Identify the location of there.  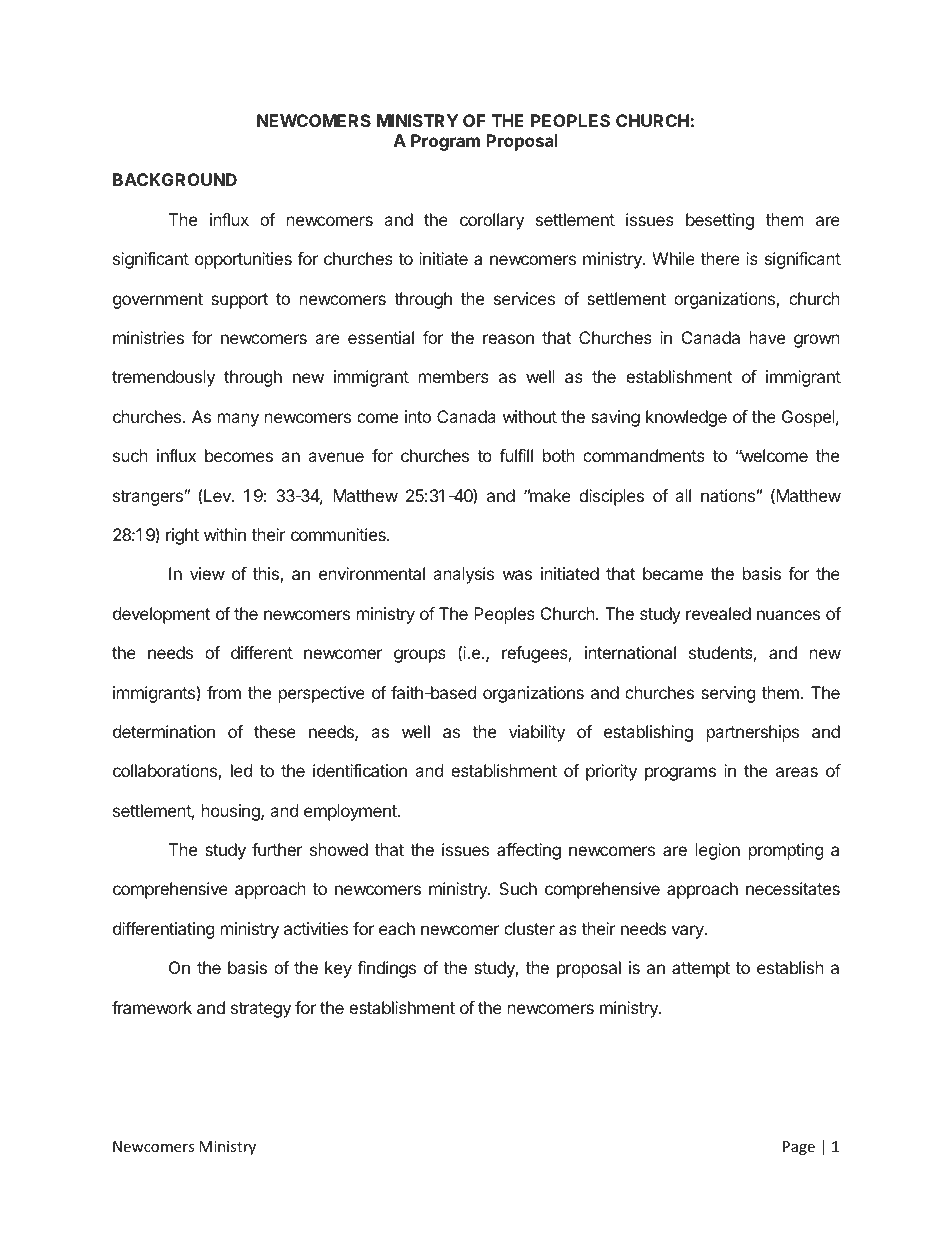
(720, 258).
